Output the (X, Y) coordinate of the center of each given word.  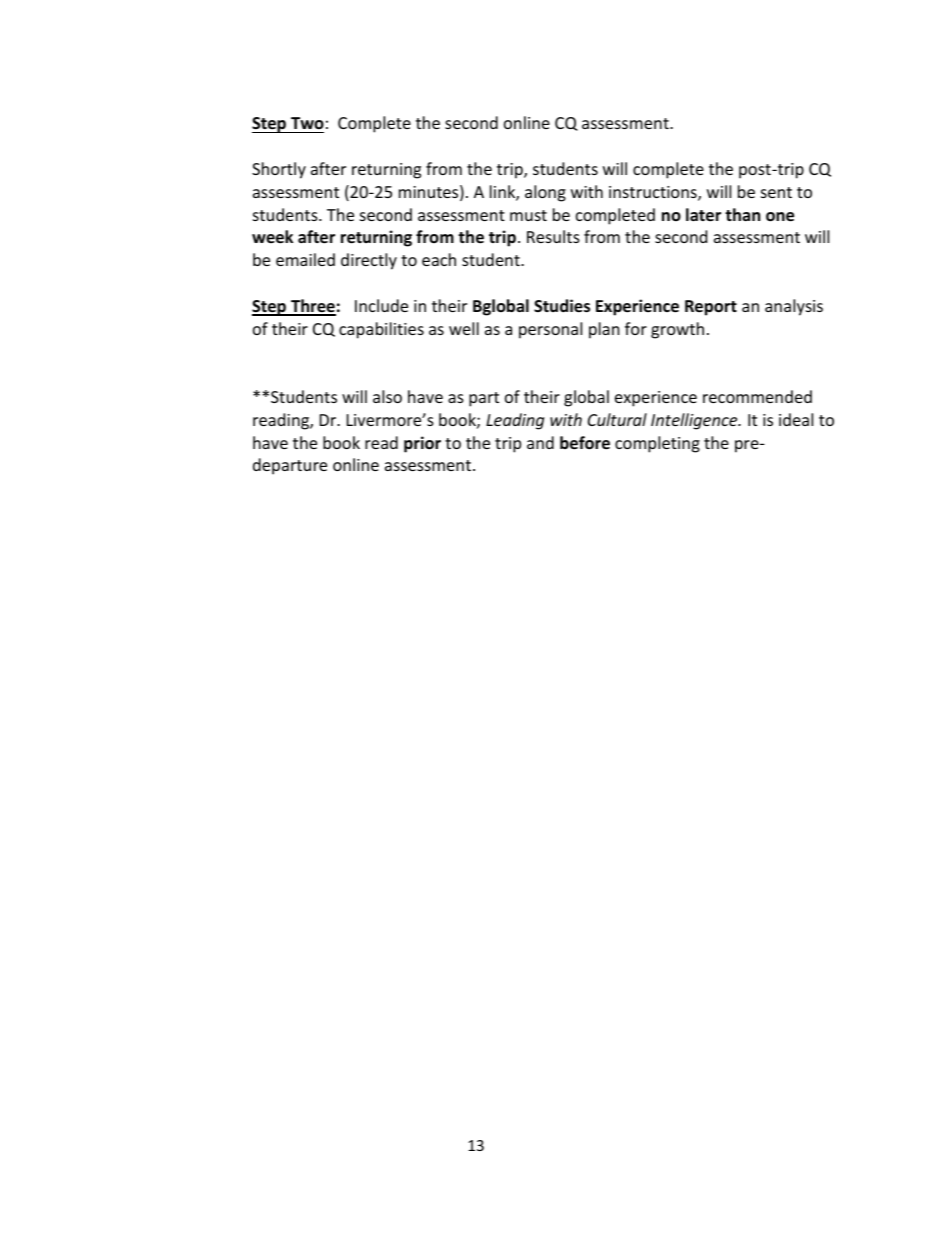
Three (312, 307)
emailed (305, 259)
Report (711, 308)
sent (776, 192)
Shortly (279, 170)
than (742, 214)
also (387, 396)
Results (553, 236)
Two (306, 125)
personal (550, 330)
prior (422, 444)
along (545, 193)
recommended (757, 396)
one (780, 217)
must (528, 215)
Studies (562, 306)
